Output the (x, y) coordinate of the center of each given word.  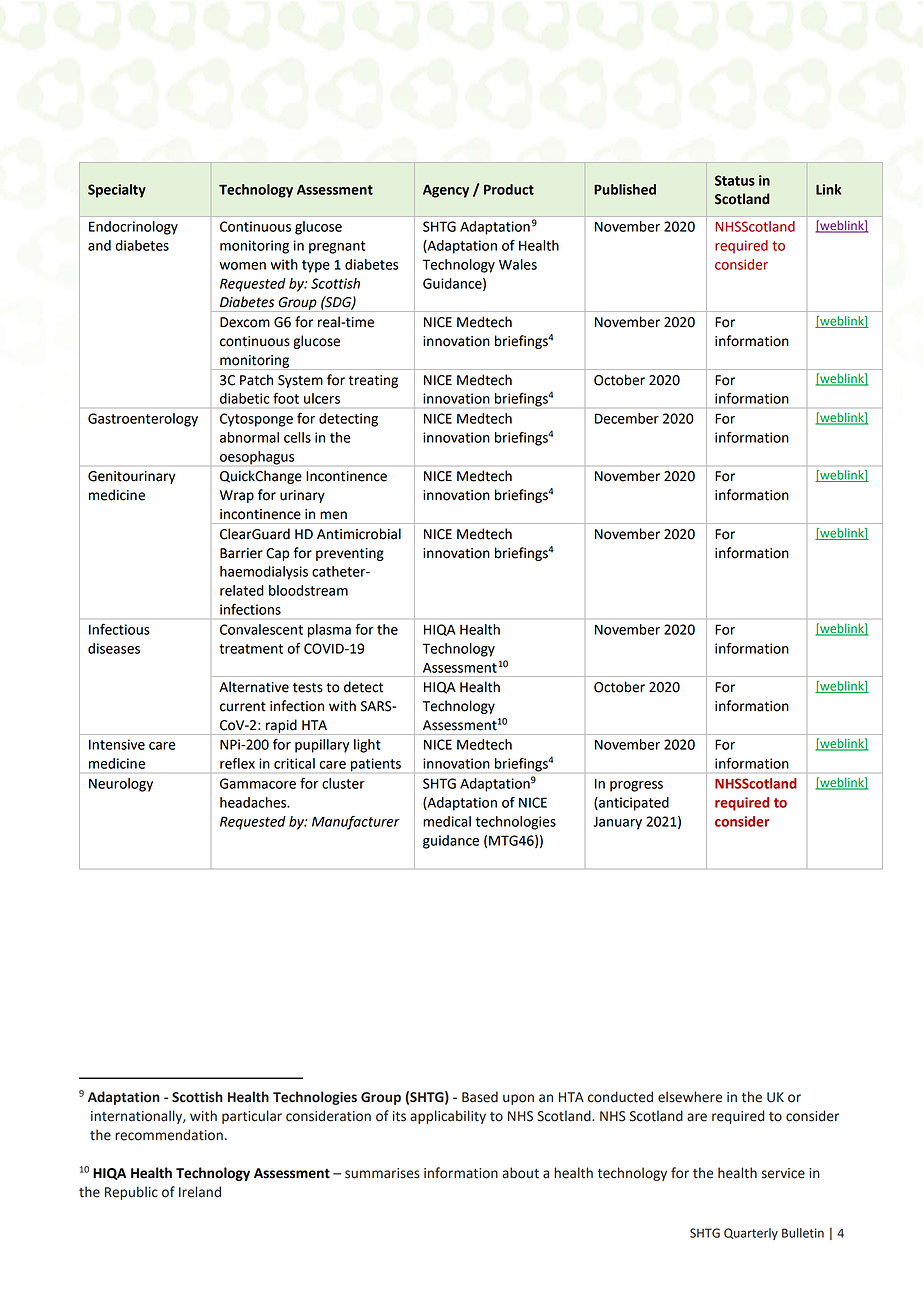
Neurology (121, 785)
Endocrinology (133, 228)
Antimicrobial (359, 534)
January (617, 823)
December (627, 418)
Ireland (200, 1192)
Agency (446, 191)
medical (447, 821)
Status (735, 180)
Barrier (241, 553)
